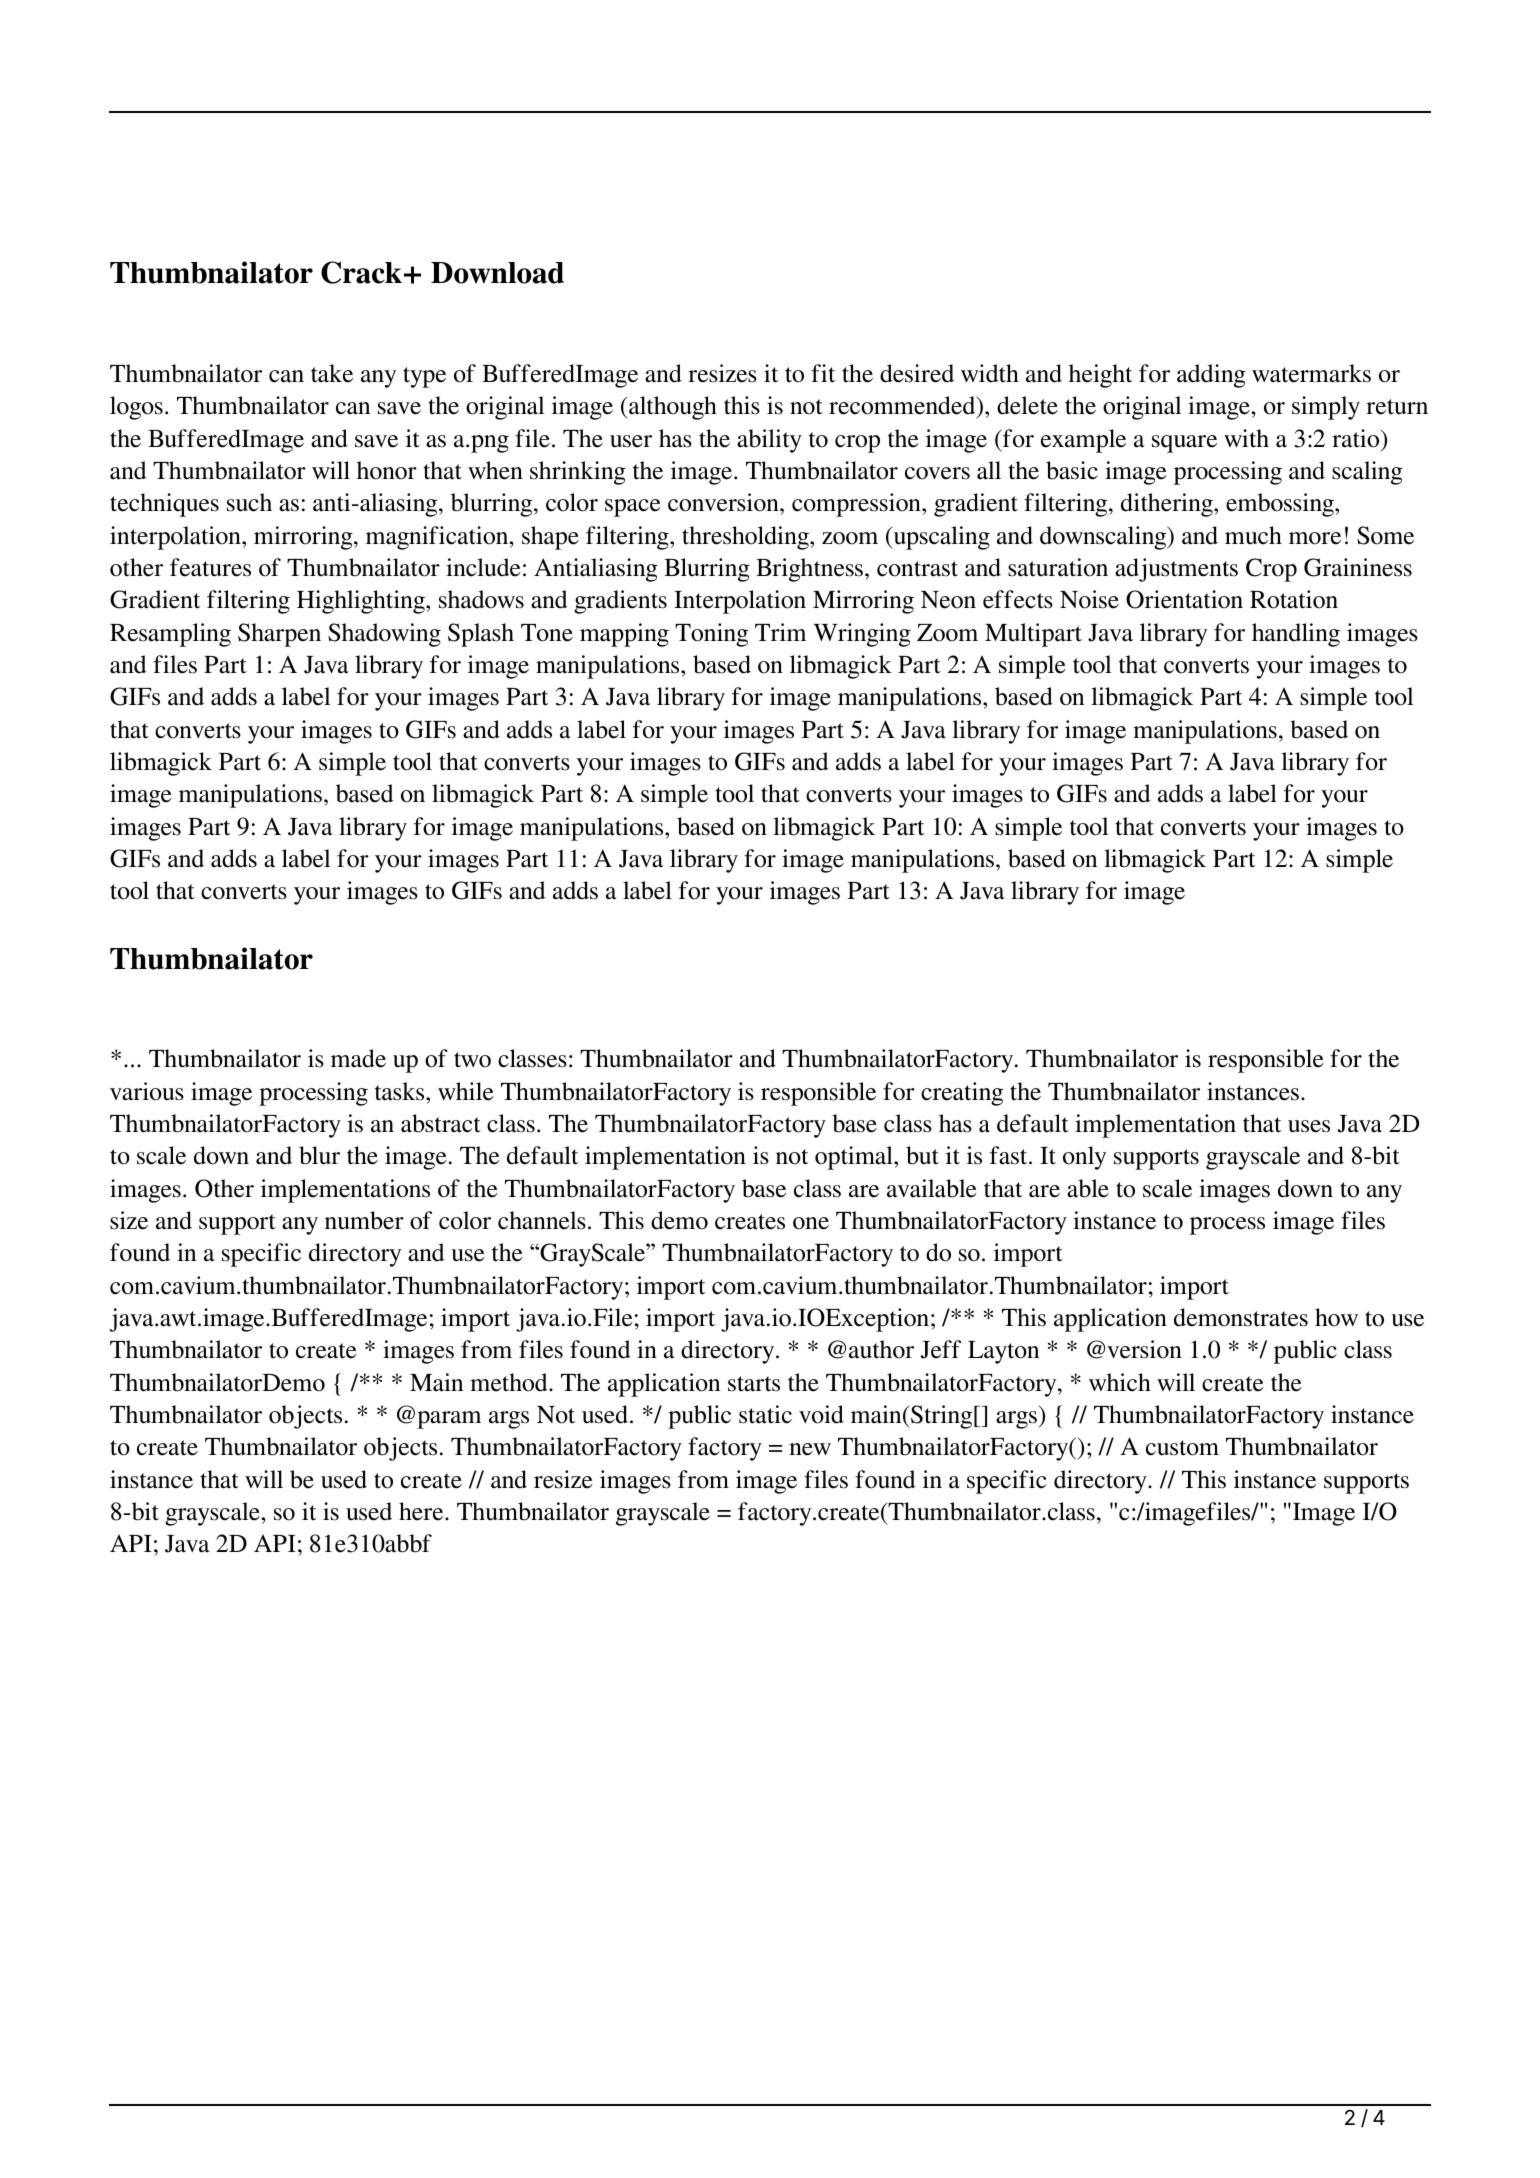 This screenshot has height=2178, width=1540. Describe the element at coordinates (422, 1511) in the screenshot. I see `here` at that location.
